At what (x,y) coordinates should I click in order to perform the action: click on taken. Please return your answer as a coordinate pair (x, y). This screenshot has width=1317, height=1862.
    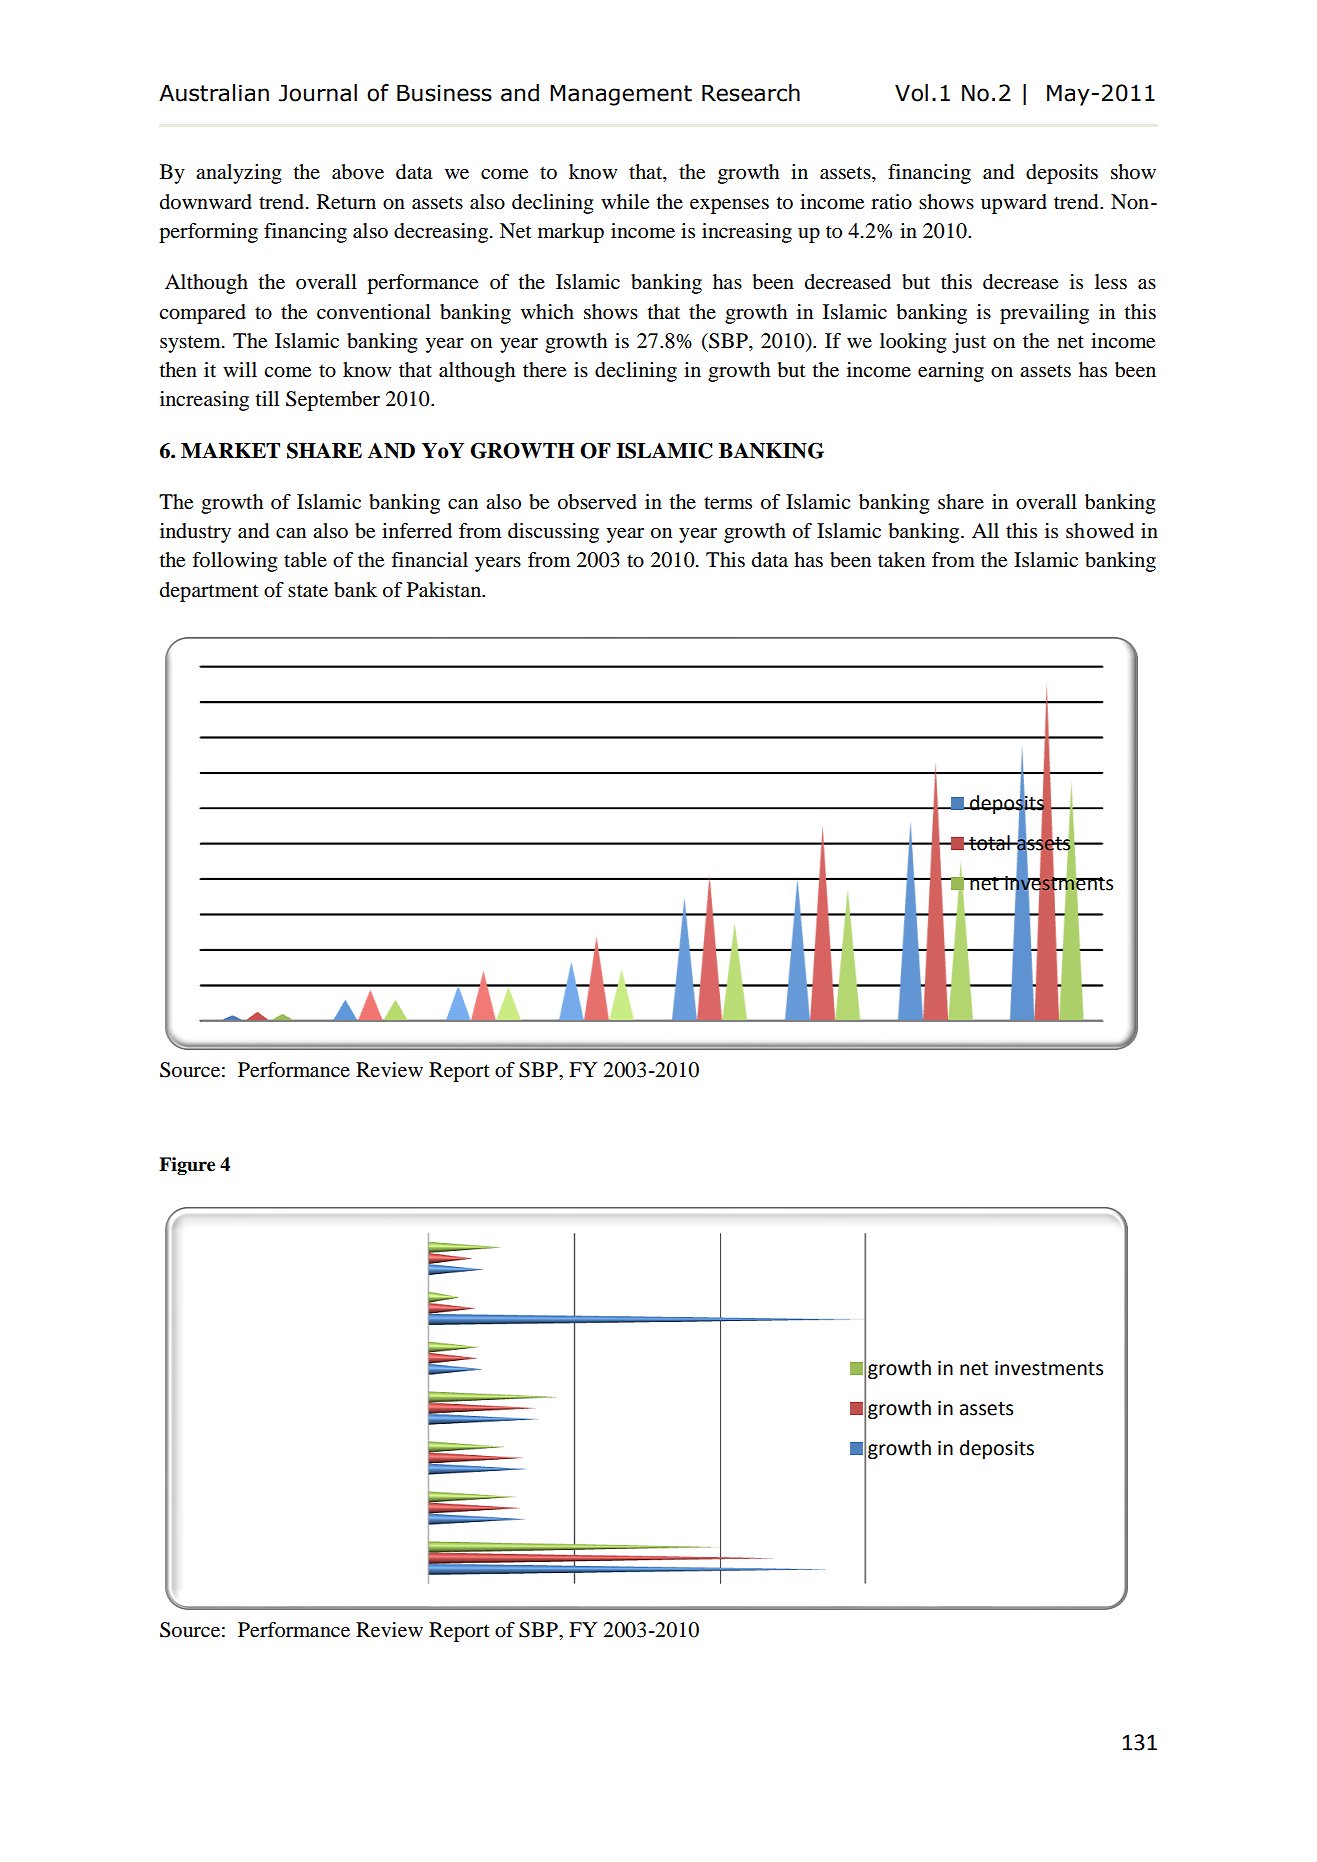
    Looking at the image, I should click on (901, 560).
